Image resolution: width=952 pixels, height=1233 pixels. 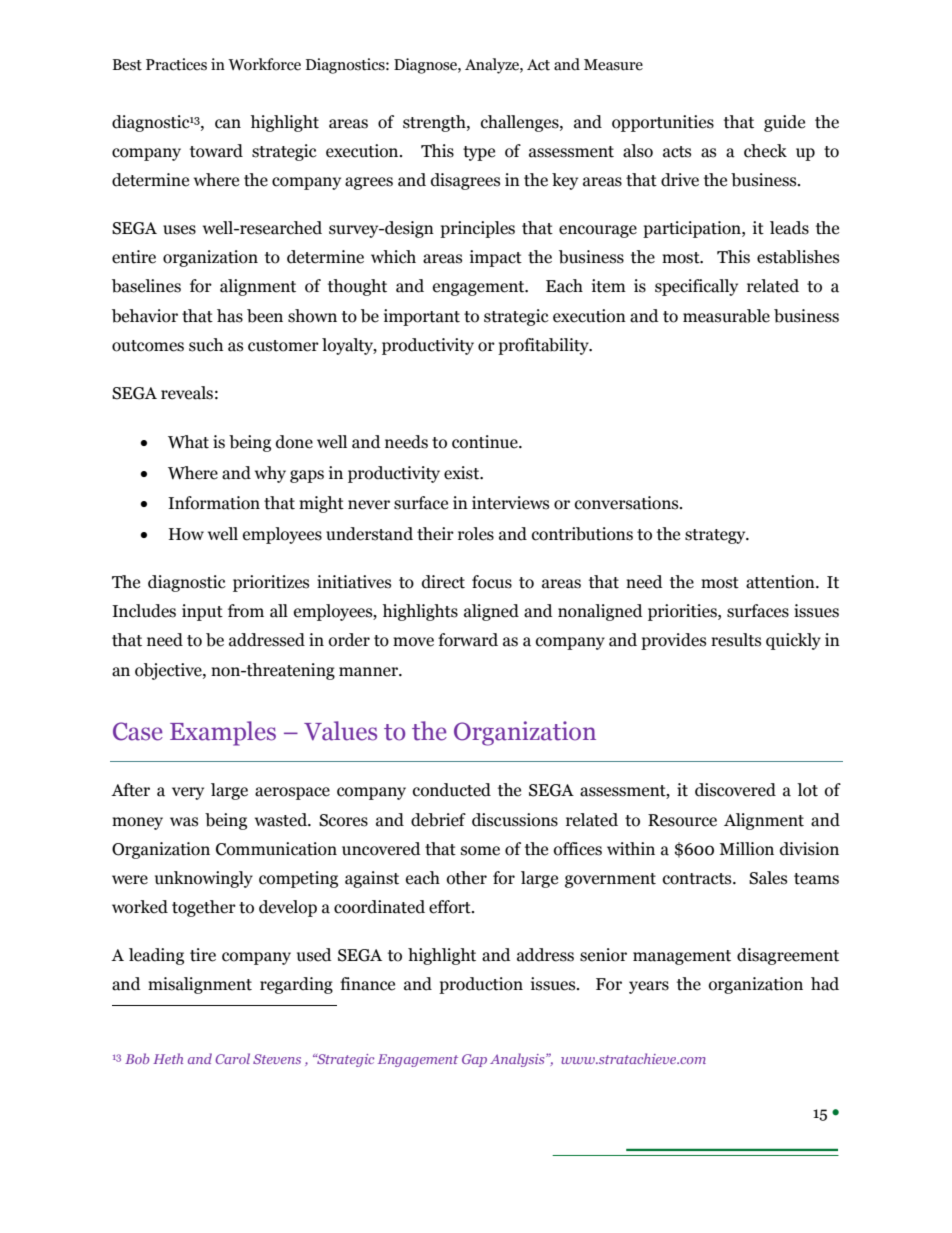 What do you see at coordinates (232, 1058) in the screenshot?
I see `Carol` at bounding box center [232, 1058].
